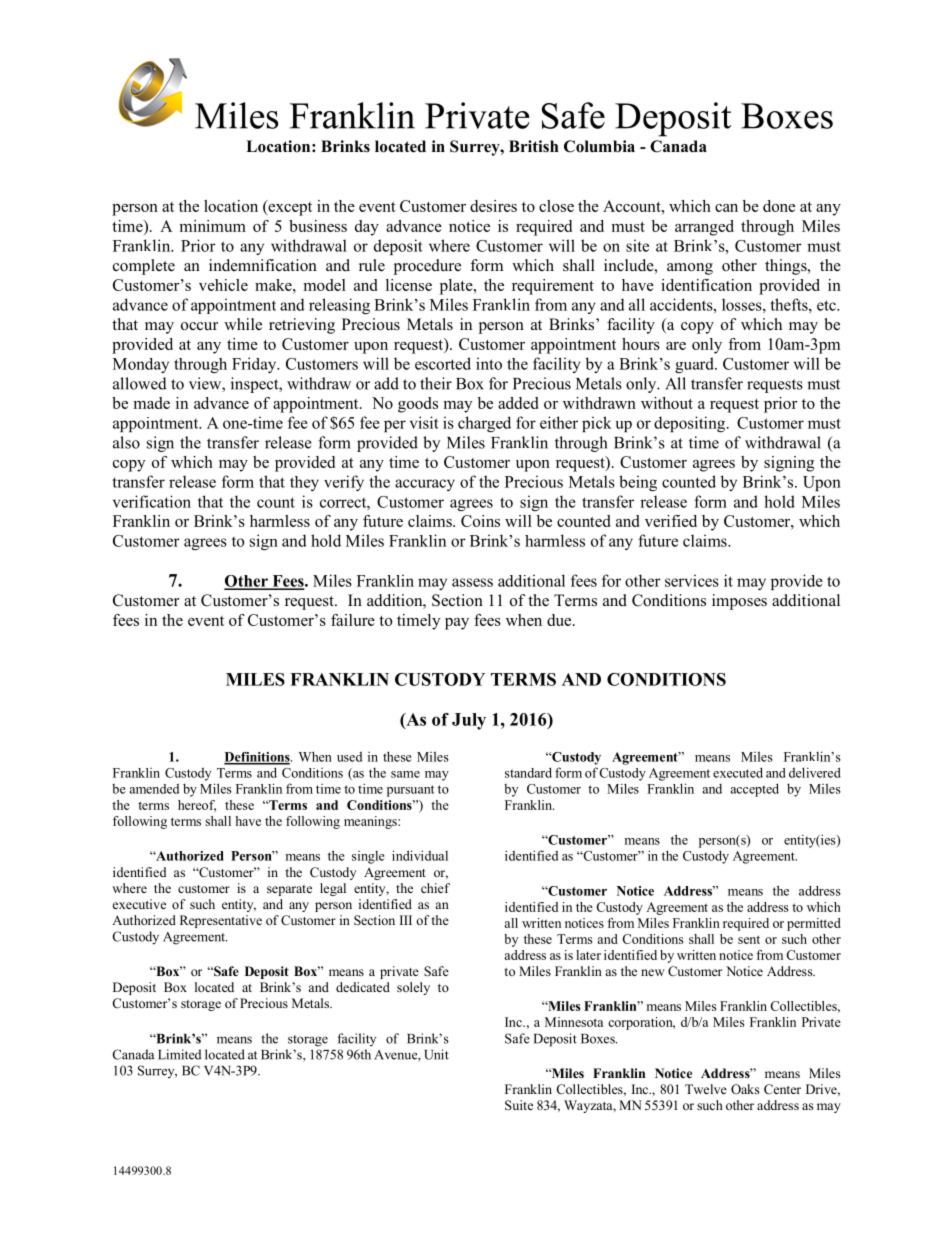 This screenshot has width=952, height=1233. Describe the element at coordinates (436, 1054) in the screenshot. I see `Unit` at that location.
